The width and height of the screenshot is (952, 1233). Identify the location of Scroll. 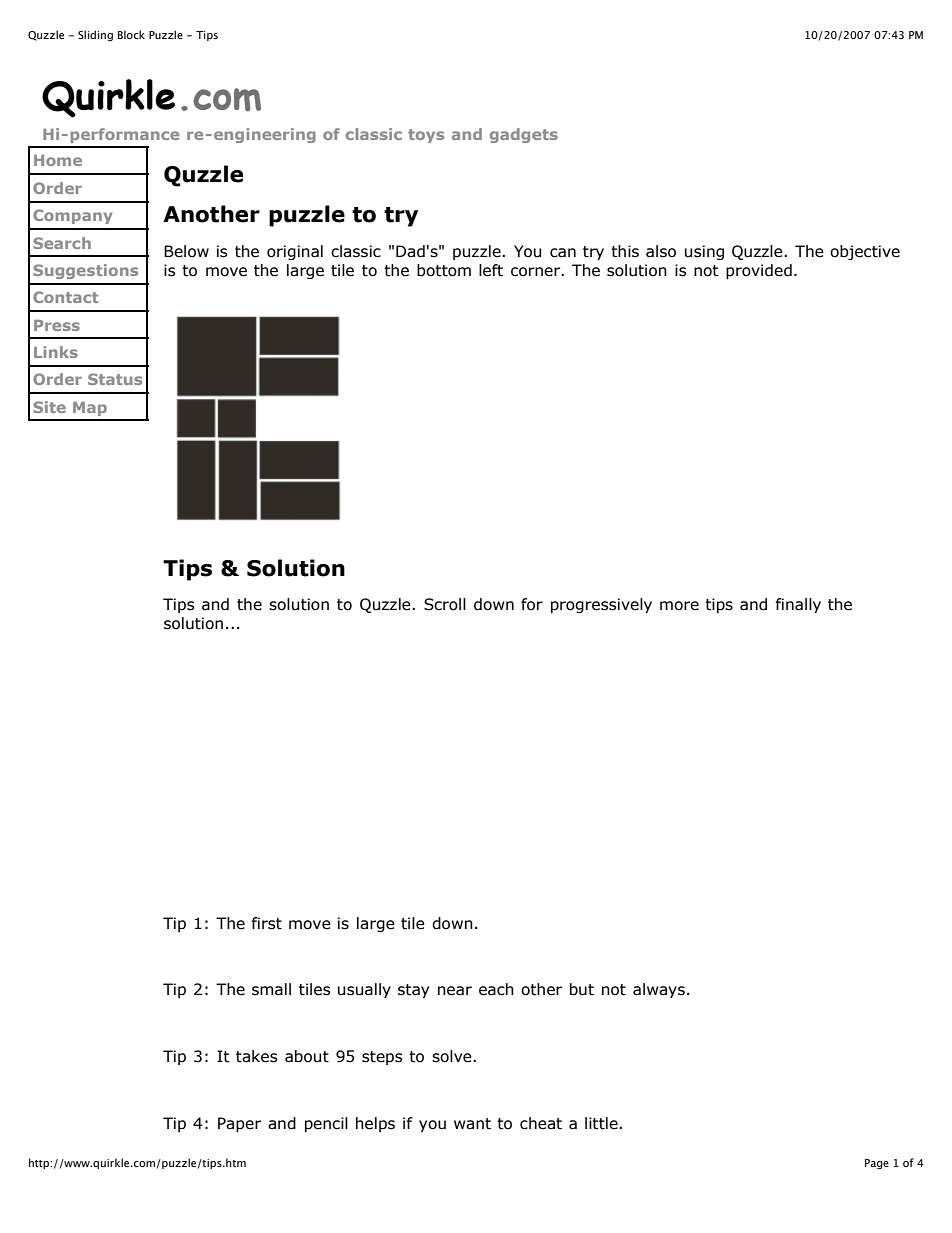
(445, 604).
